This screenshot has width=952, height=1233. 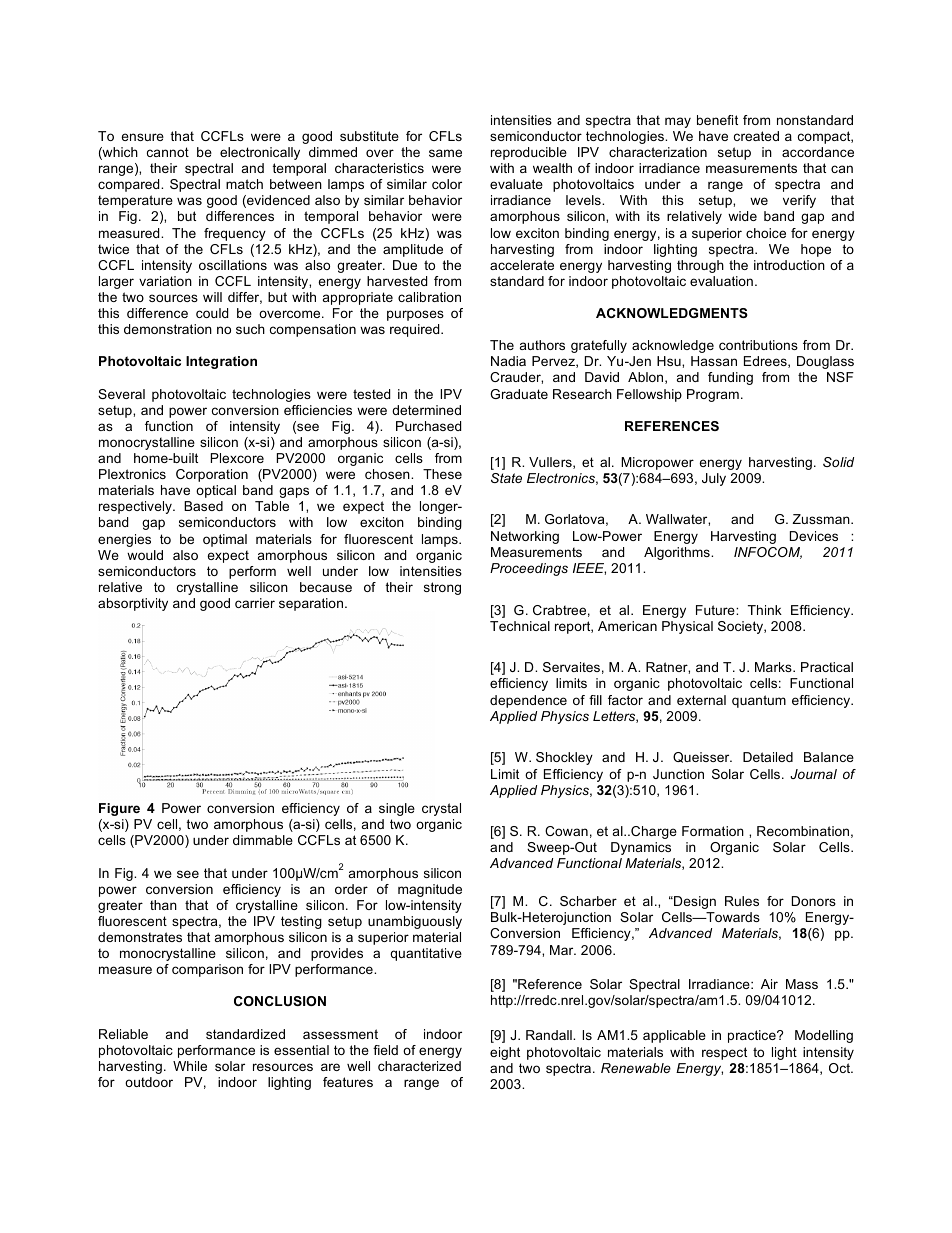 I want to click on created, so click(x=756, y=136).
